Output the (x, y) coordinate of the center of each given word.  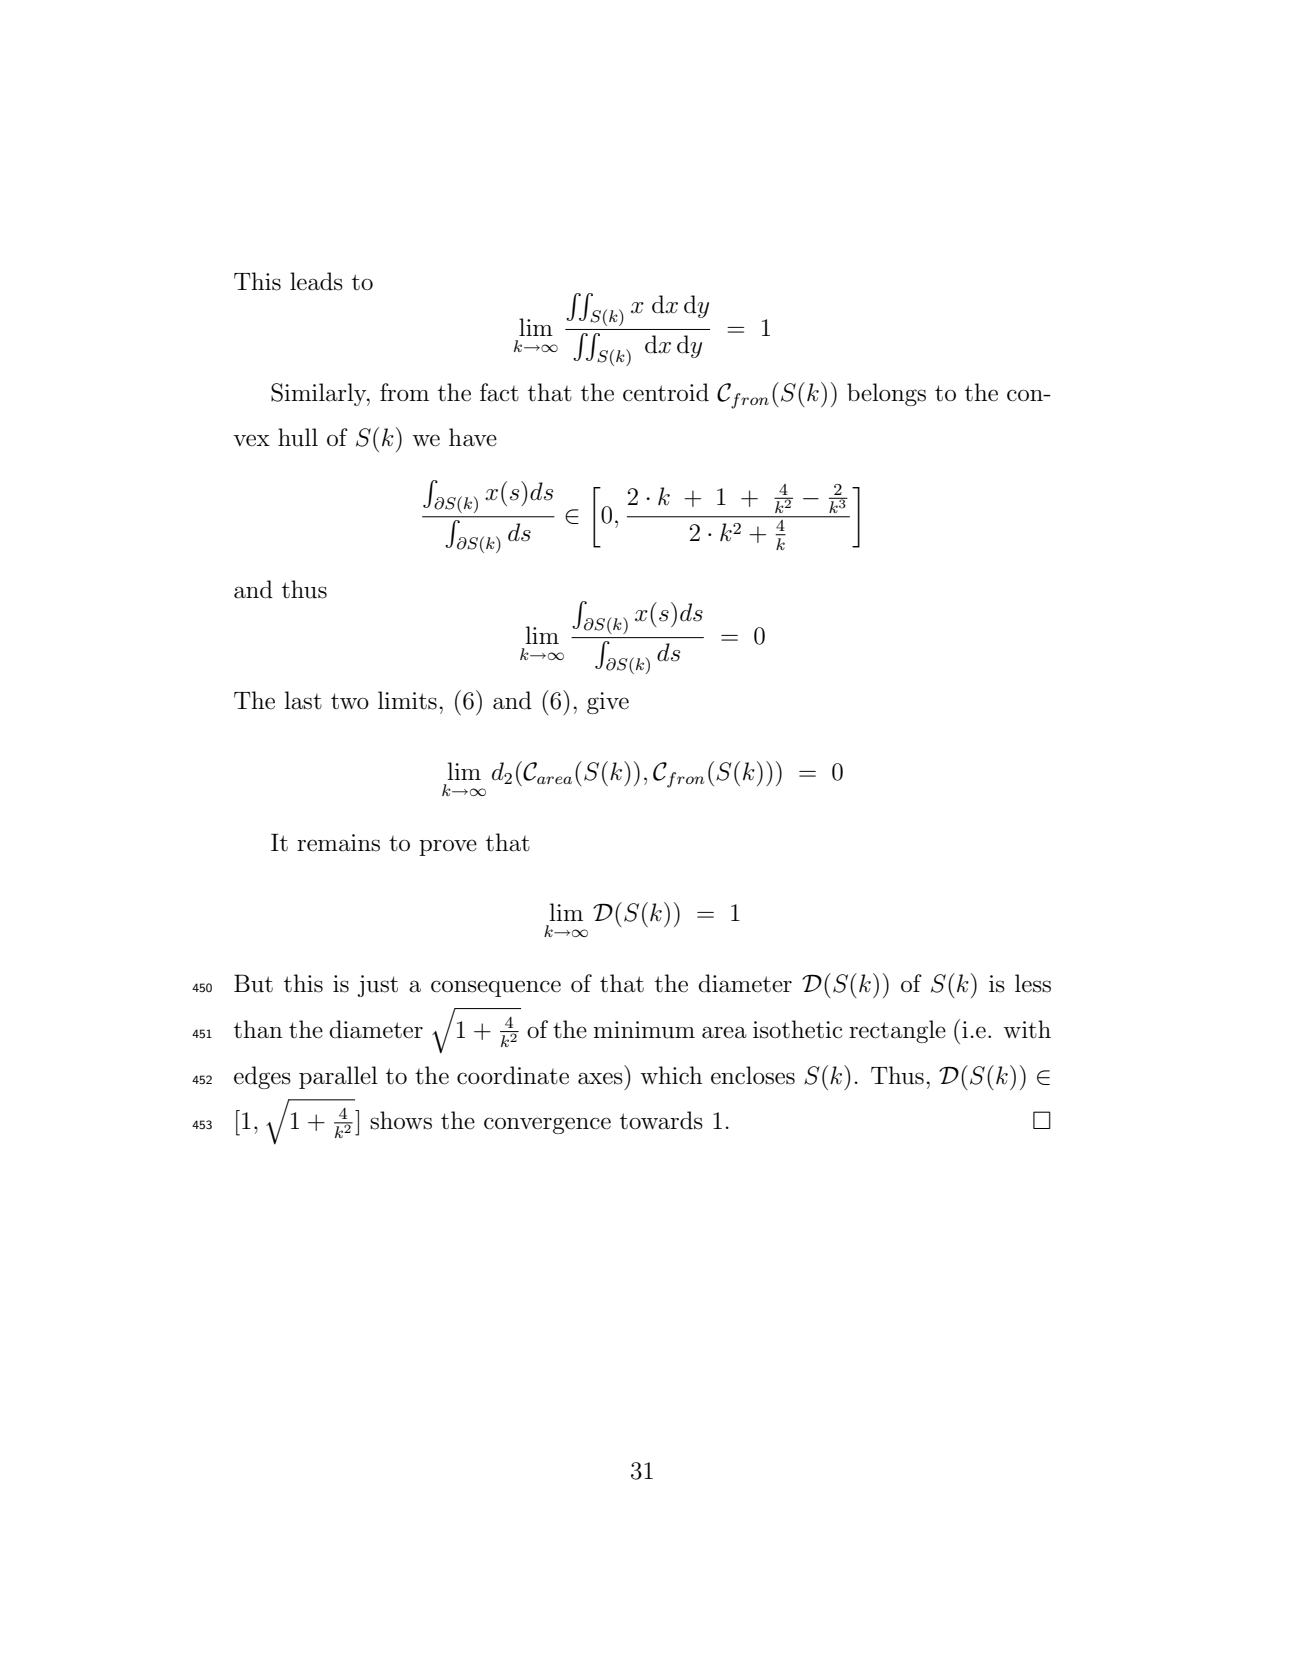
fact (499, 392)
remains (338, 843)
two (350, 701)
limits (407, 700)
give (608, 703)
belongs (886, 394)
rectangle (897, 1031)
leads (316, 281)
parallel (338, 1077)
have (473, 437)
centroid (666, 392)
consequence (496, 988)
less (1033, 983)
